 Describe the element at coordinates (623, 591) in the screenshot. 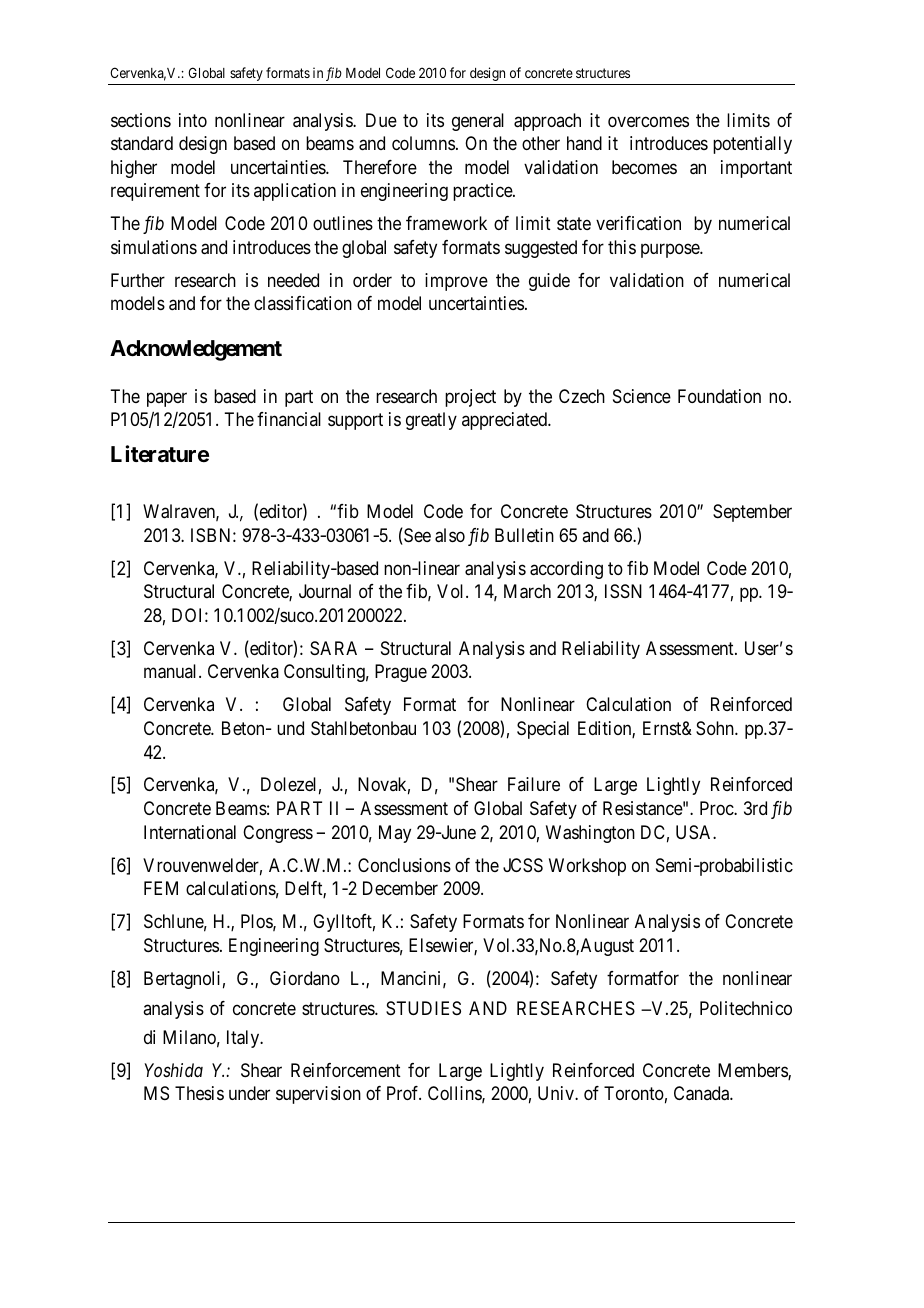

I see `ISSN` at that location.
